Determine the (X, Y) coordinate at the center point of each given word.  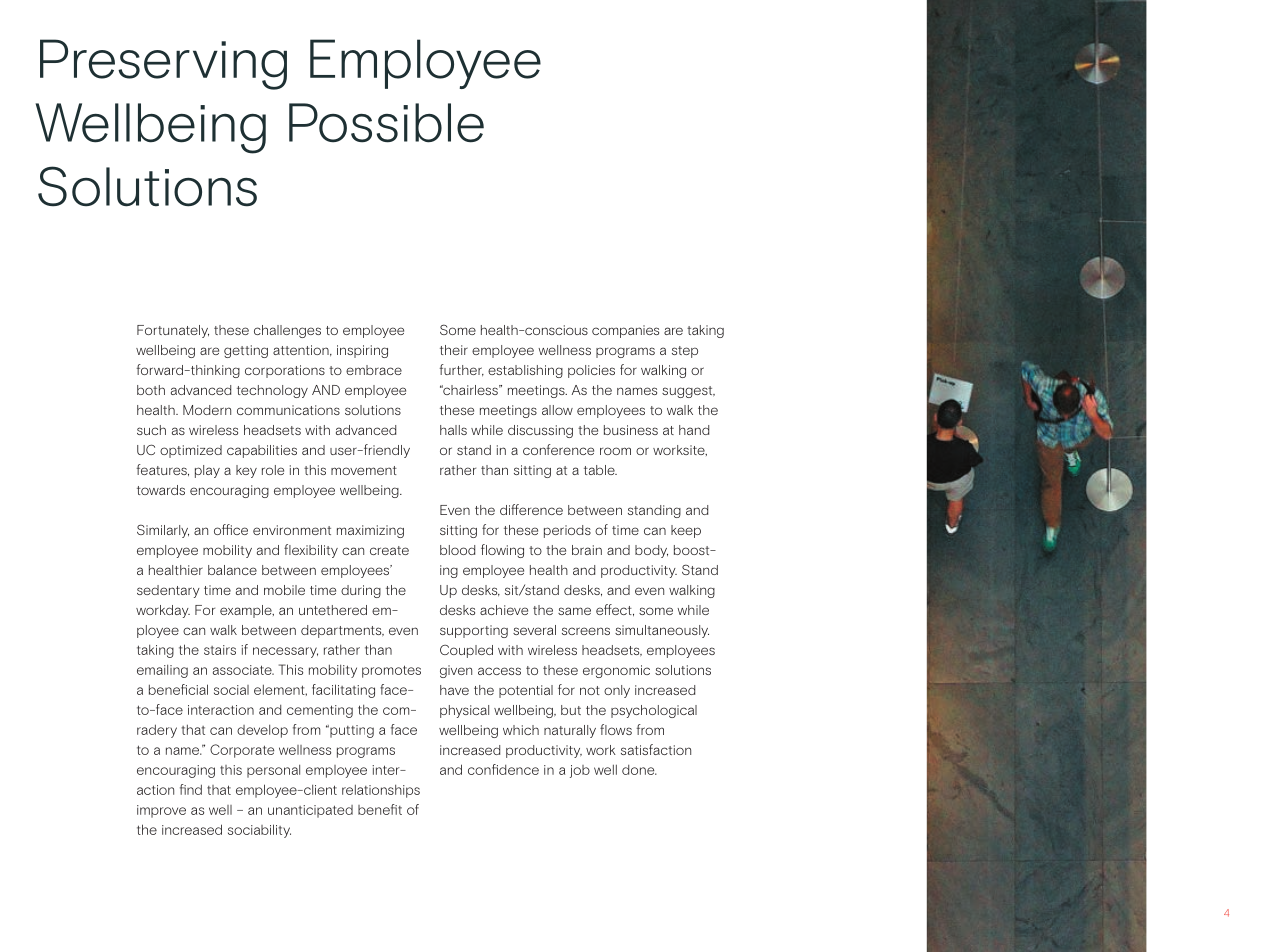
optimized (191, 451)
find (191, 789)
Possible (386, 123)
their (454, 350)
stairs (220, 650)
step (685, 352)
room (615, 451)
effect (615, 610)
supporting (474, 631)
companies (625, 331)
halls (453, 430)
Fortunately (173, 331)
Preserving (163, 64)
